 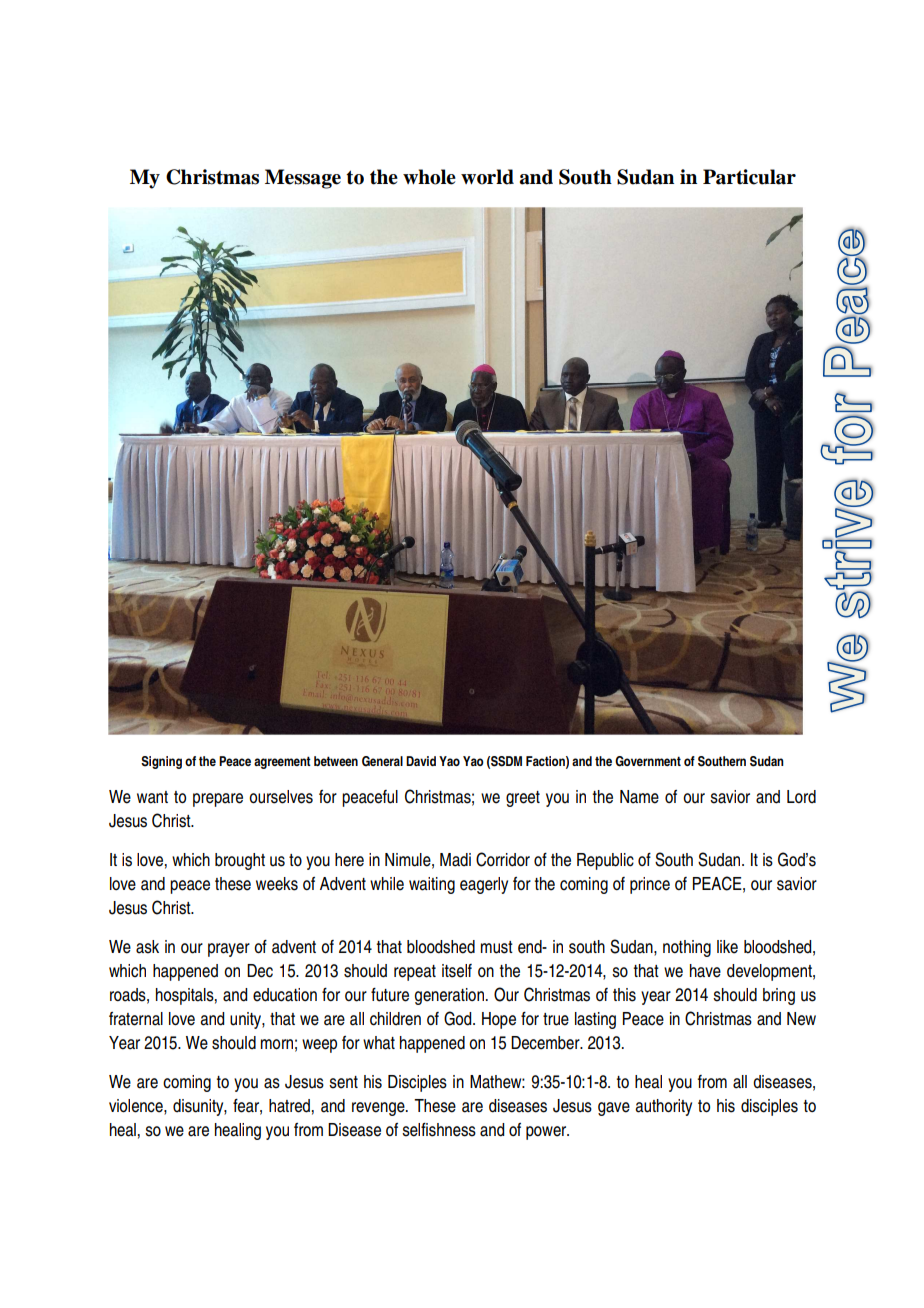 I want to click on Signing, so click(x=161, y=762).
